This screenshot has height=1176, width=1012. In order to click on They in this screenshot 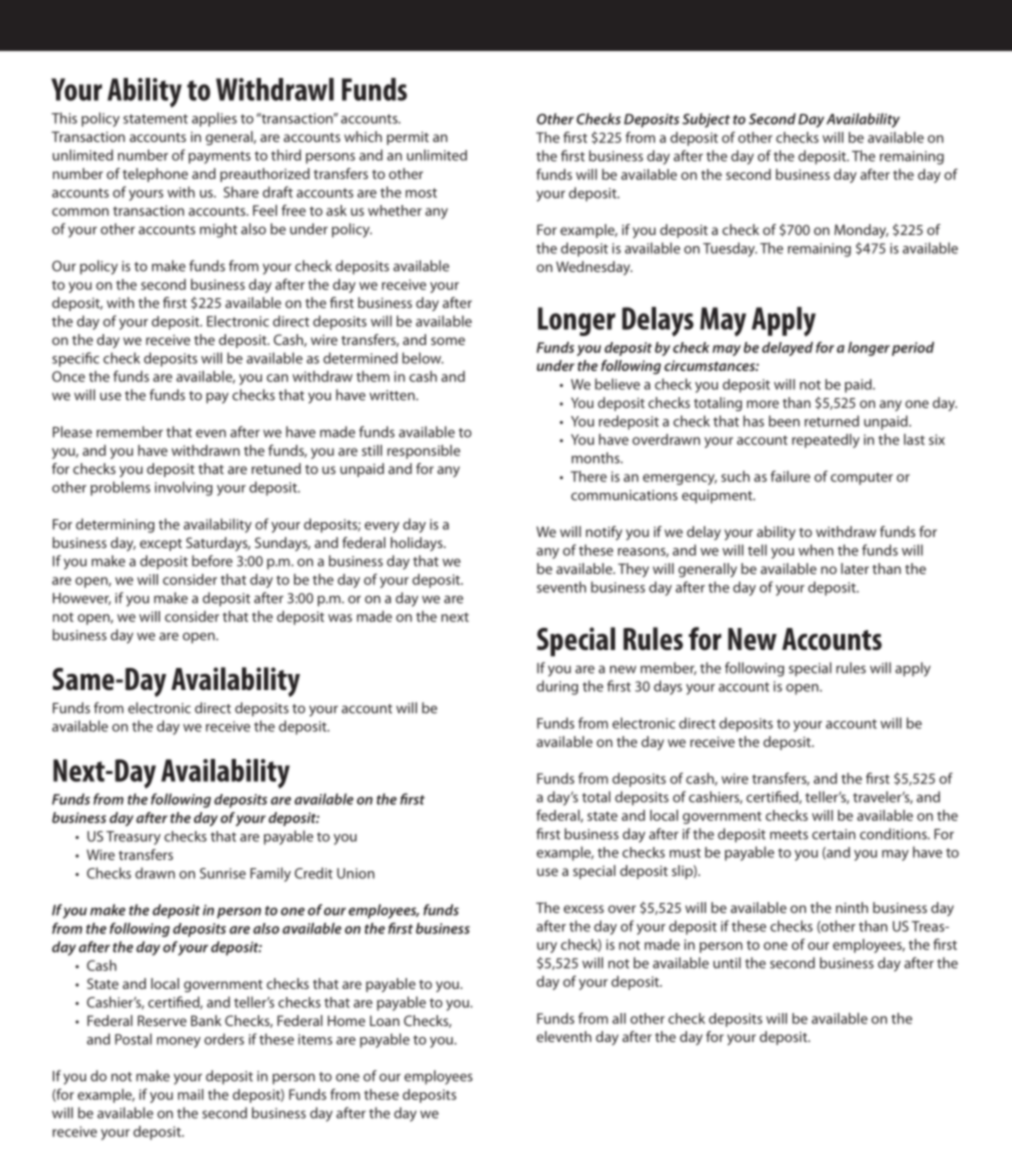, I will do `click(633, 570)`.
